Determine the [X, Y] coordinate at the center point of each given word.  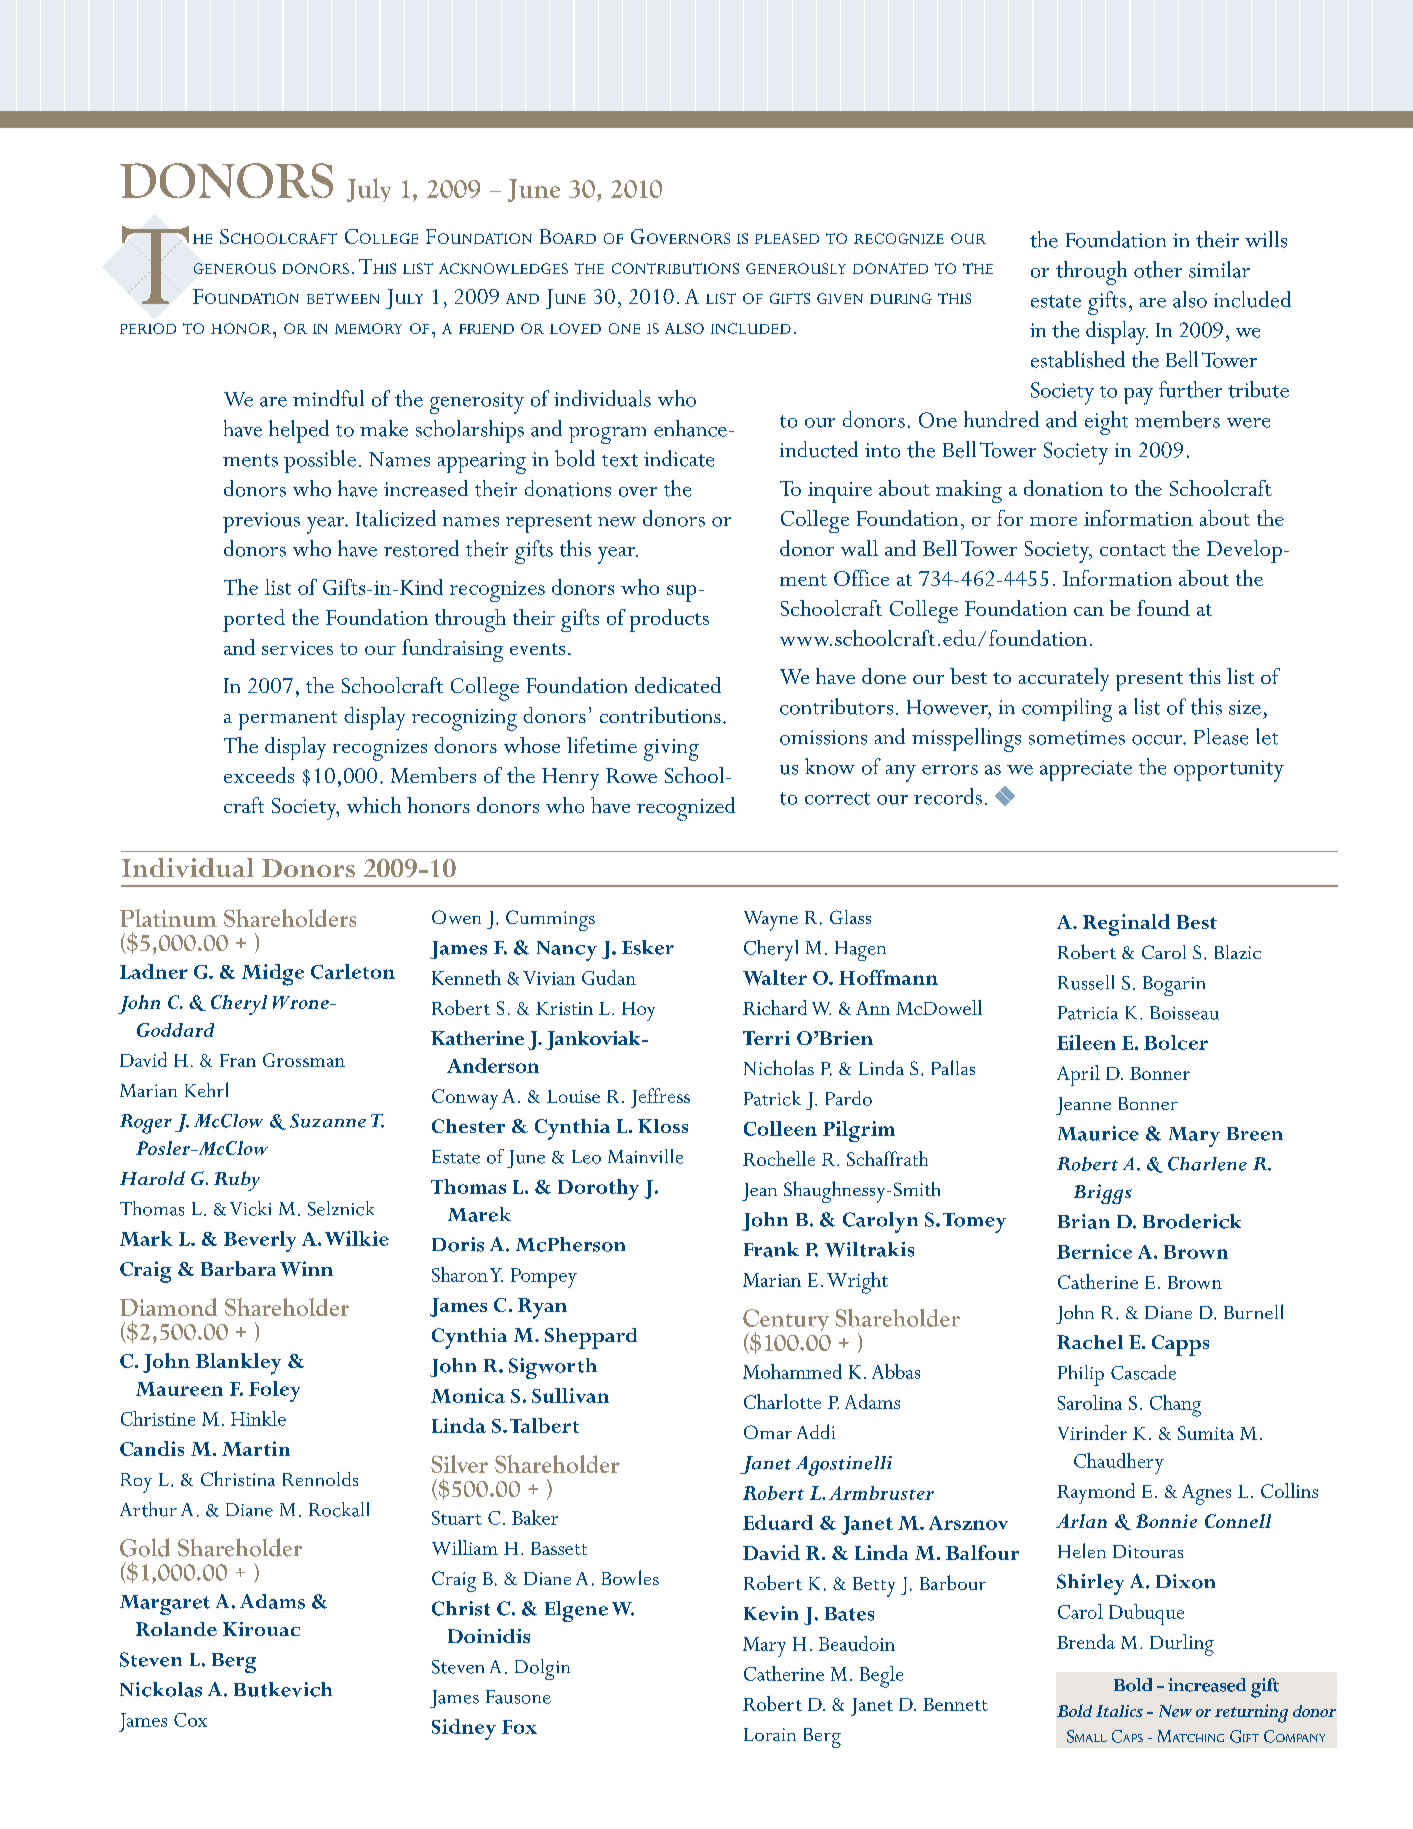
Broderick [1192, 1221]
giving [671, 750]
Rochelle [779, 1158]
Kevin [771, 1613]
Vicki [250, 1208]
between [343, 298]
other [1158, 269]
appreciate [1086, 770]
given [840, 298]
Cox [190, 1720]
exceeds [259, 775]
